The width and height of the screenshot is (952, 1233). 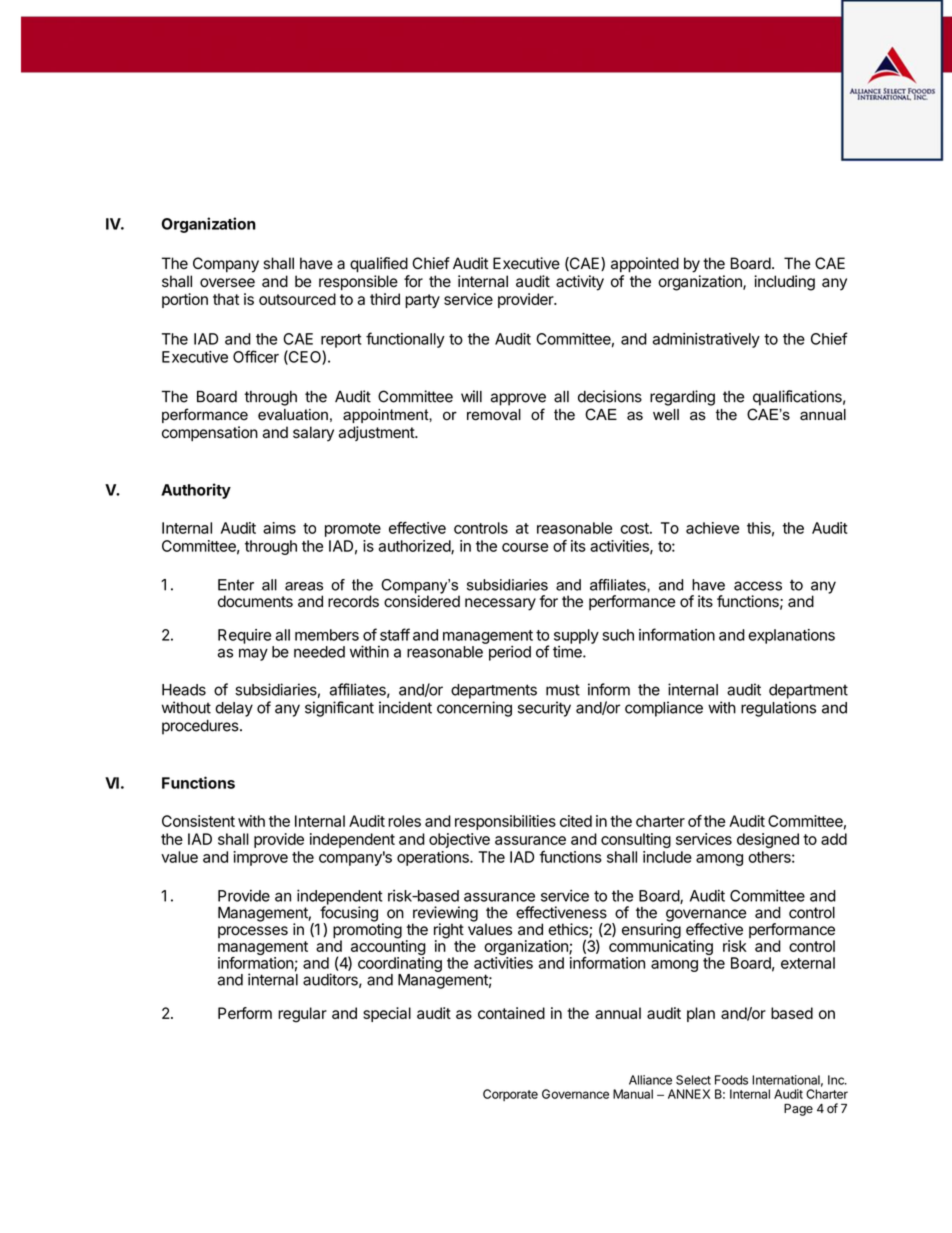 What do you see at coordinates (731, 1080) in the screenshot?
I see `Foods` at bounding box center [731, 1080].
